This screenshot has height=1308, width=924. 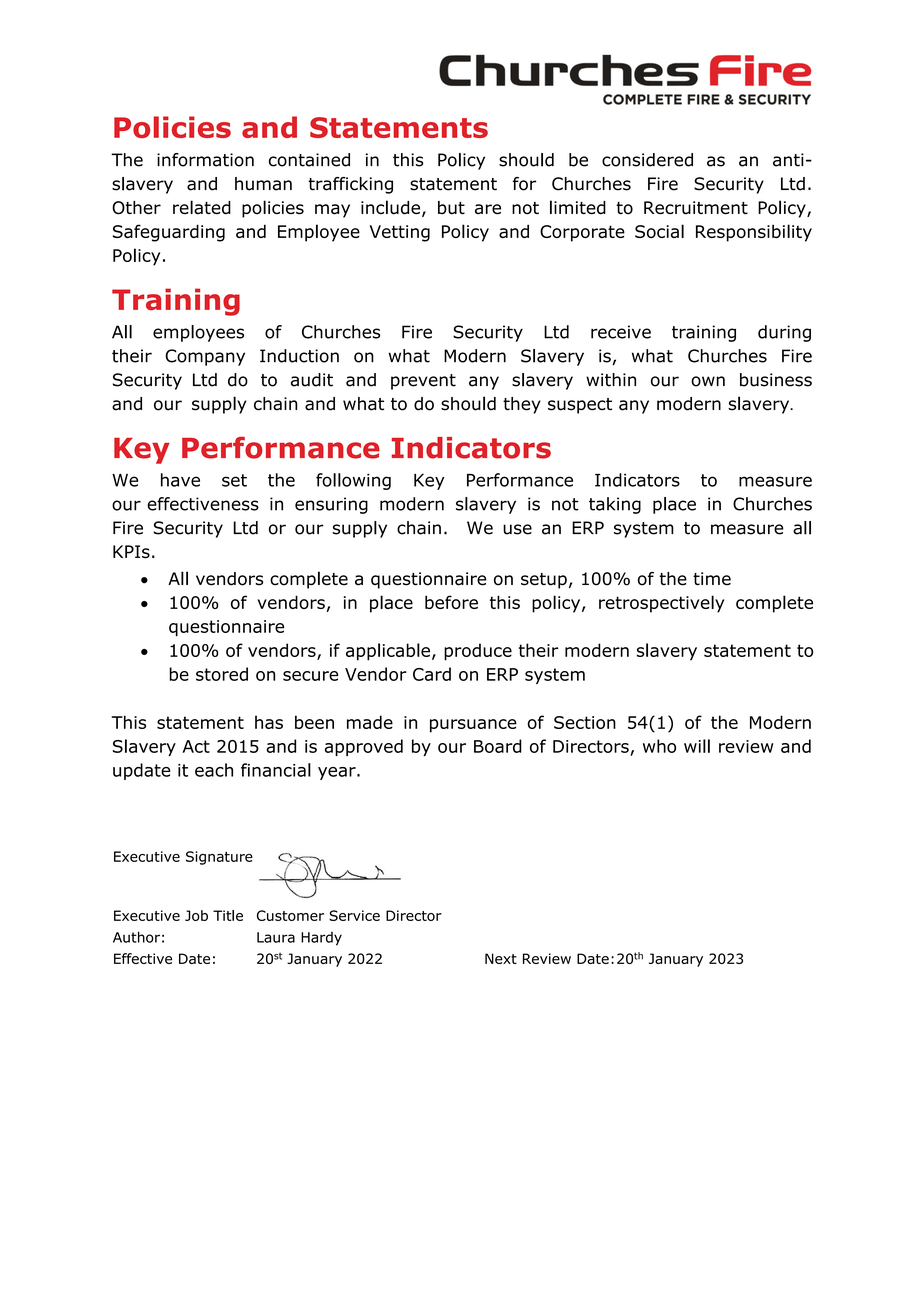 What do you see at coordinates (196, 746) in the screenshot?
I see `Act` at bounding box center [196, 746].
